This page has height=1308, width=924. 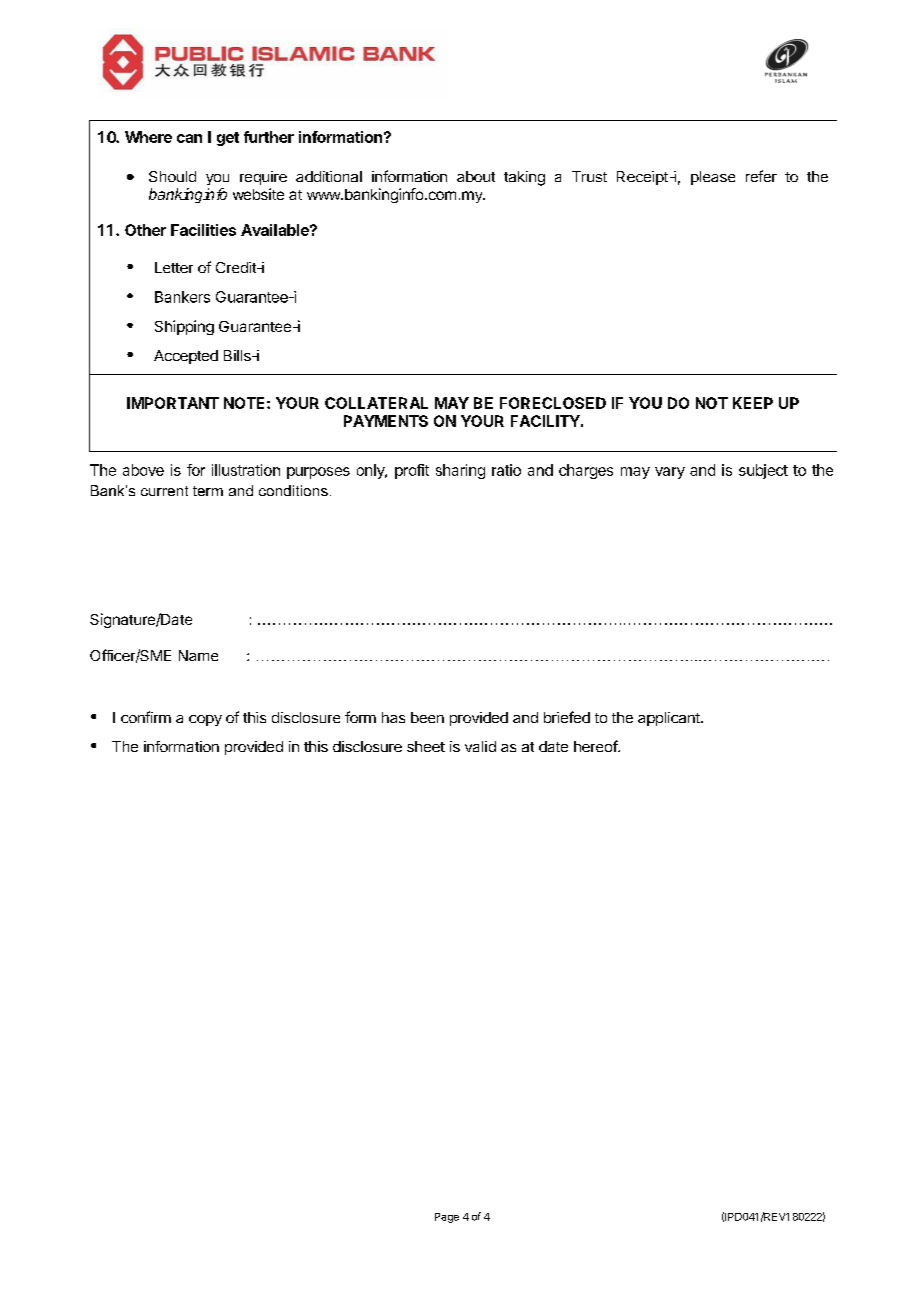 What do you see at coordinates (427, 717) in the page?
I see `been` at bounding box center [427, 717].
